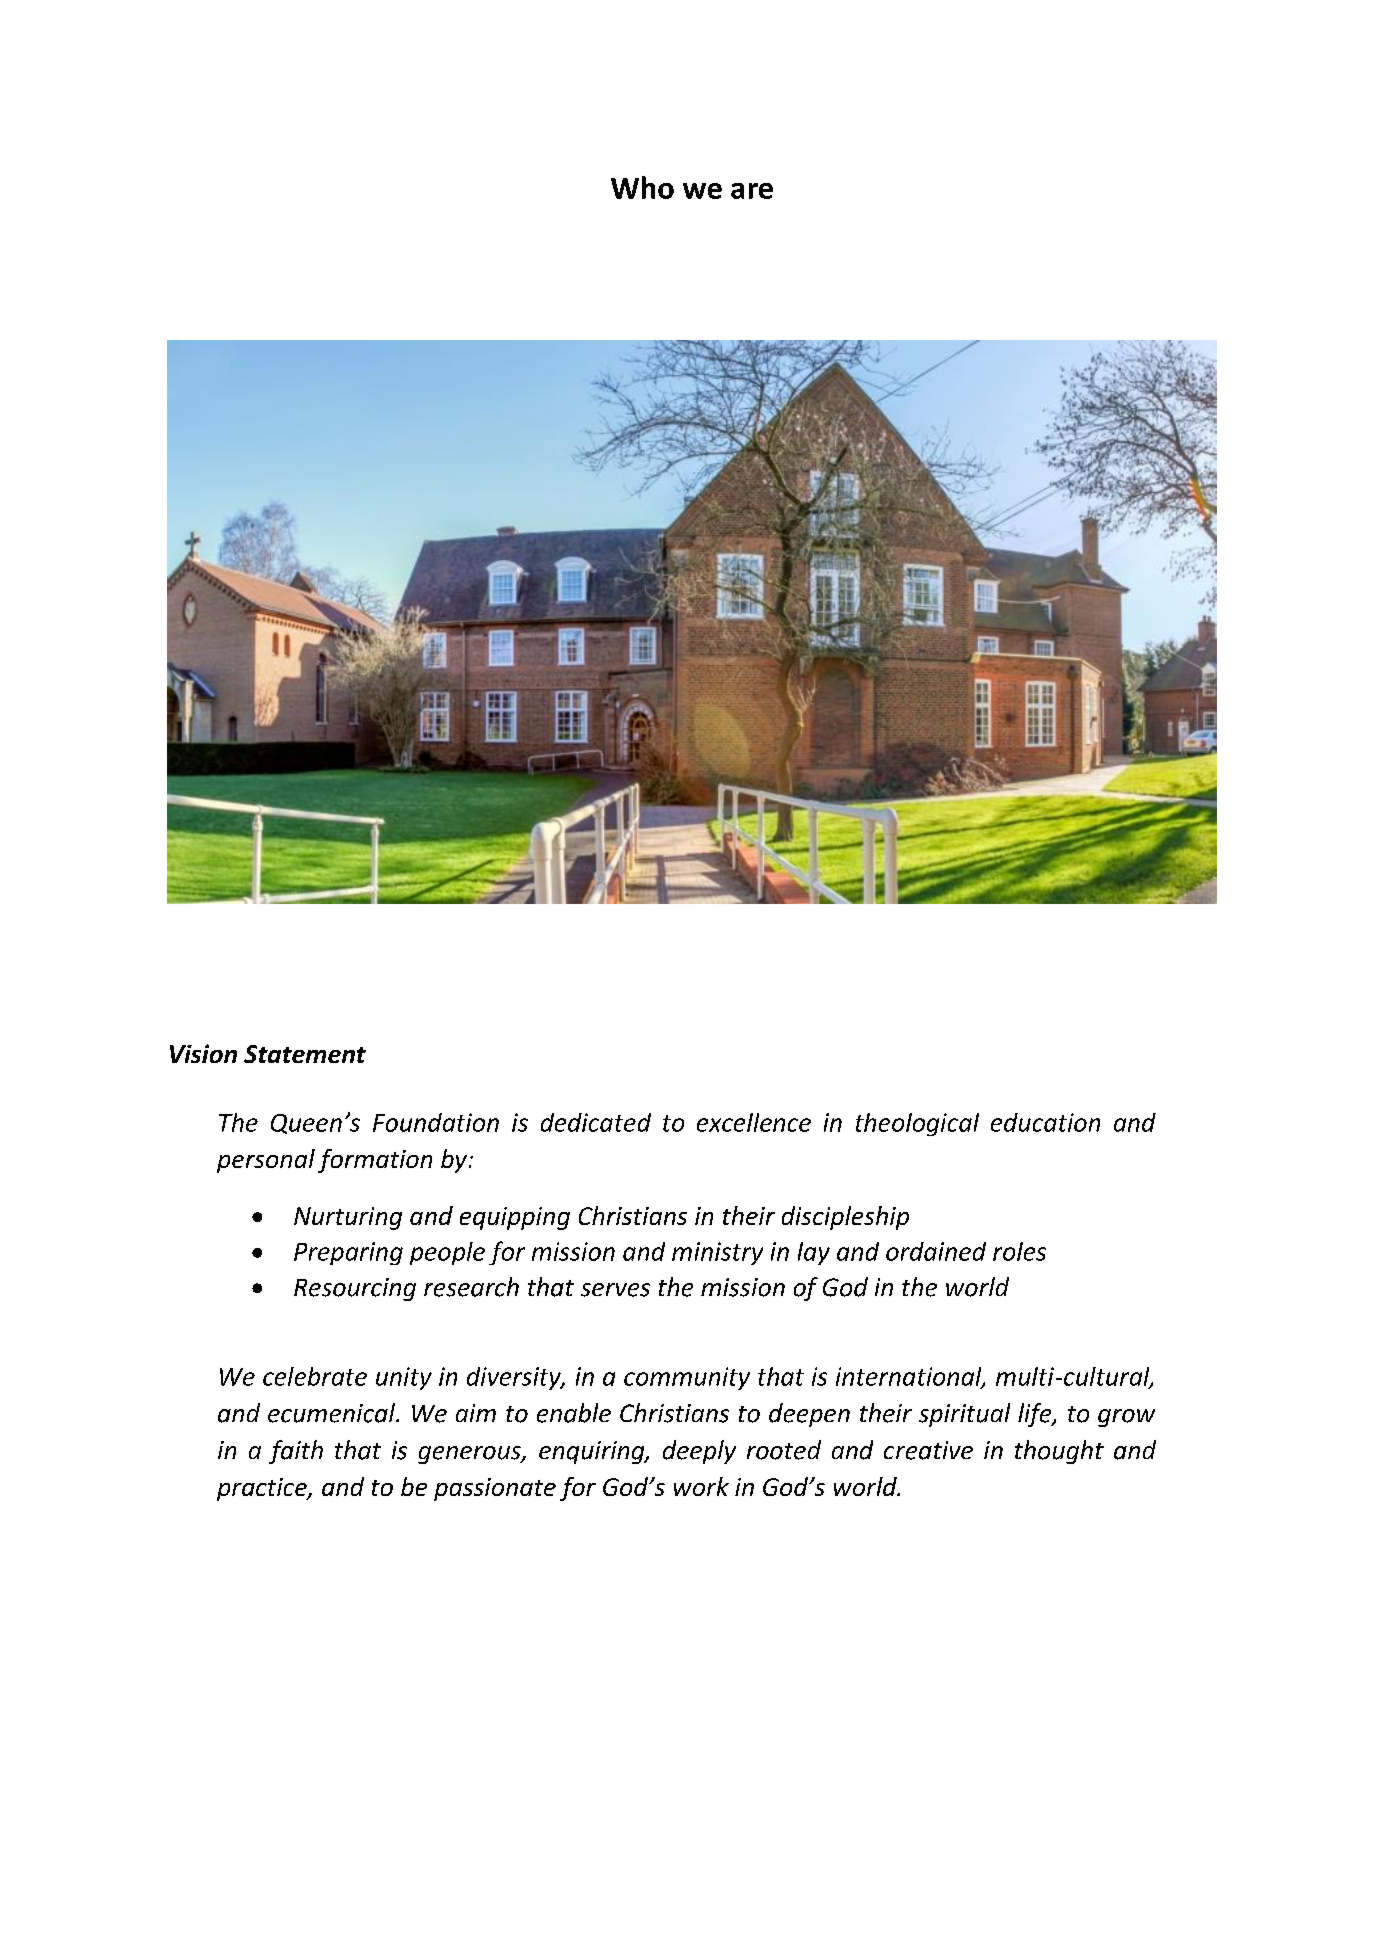 Image resolution: width=1384 pixels, height=1958 pixels. I want to click on Vision, so click(203, 1053).
